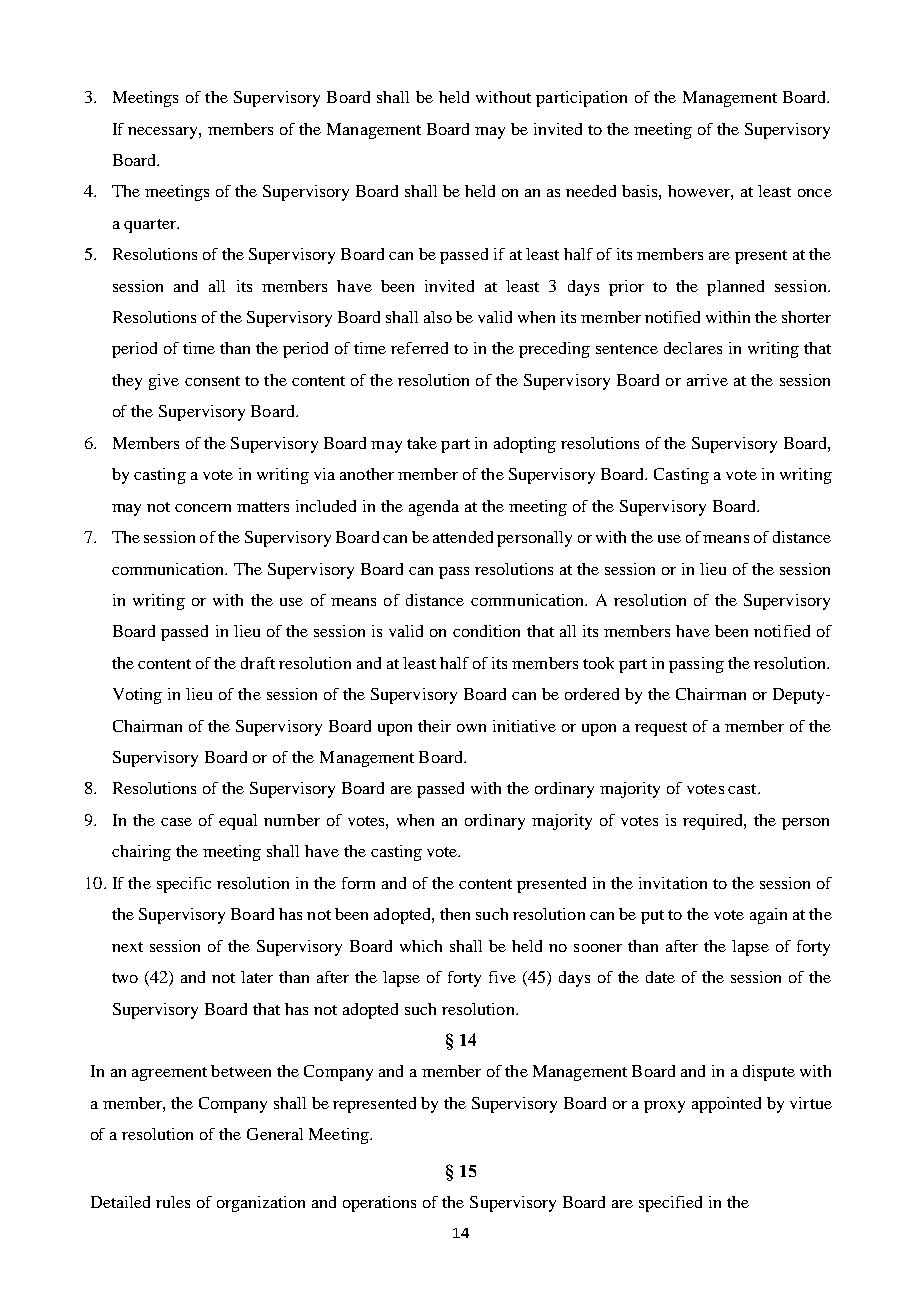 This page has width=904, height=1316. What do you see at coordinates (263, 507) in the page?
I see `matters` at bounding box center [263, 507].
